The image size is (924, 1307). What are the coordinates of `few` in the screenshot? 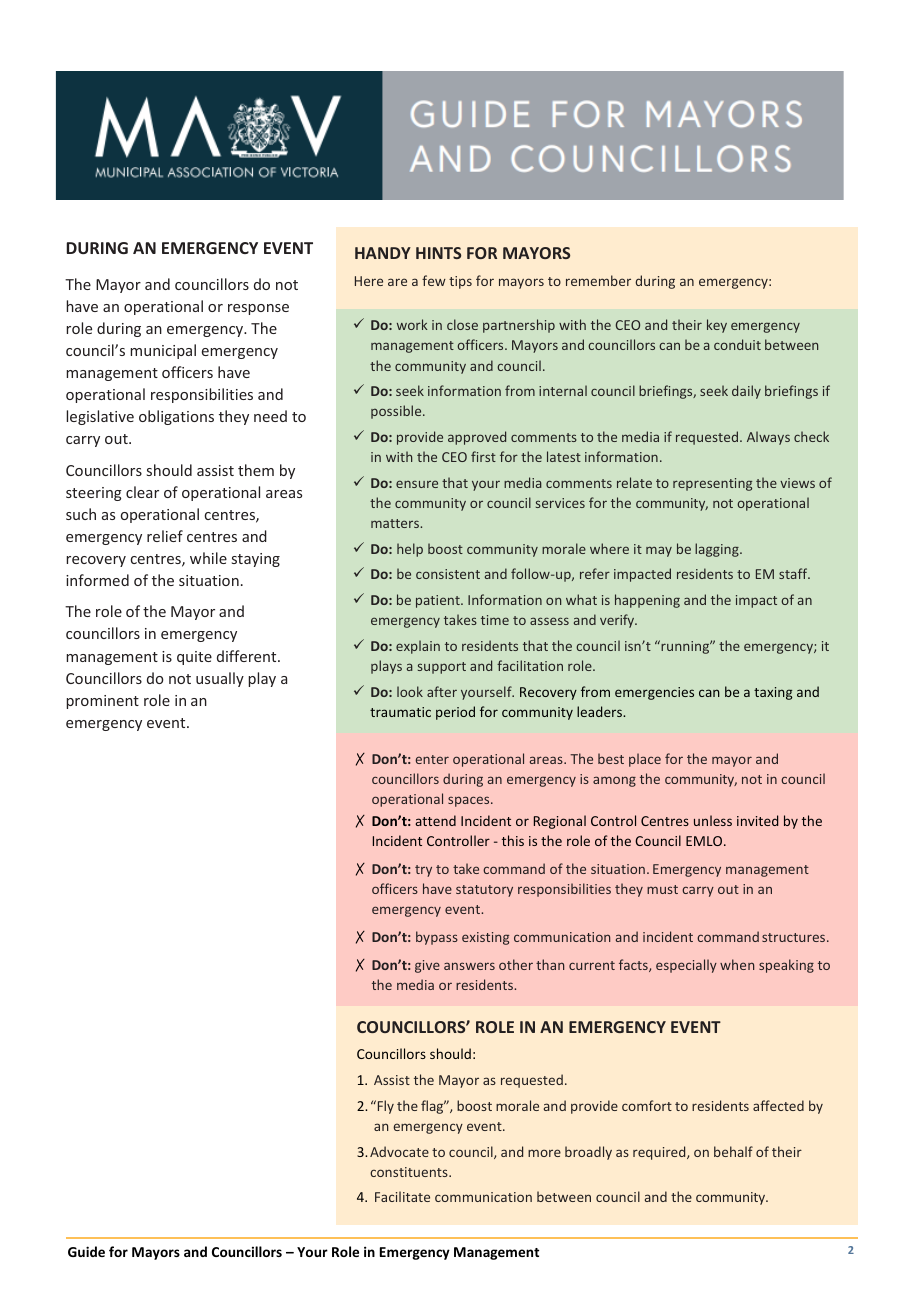 It's located at (434, 280).
